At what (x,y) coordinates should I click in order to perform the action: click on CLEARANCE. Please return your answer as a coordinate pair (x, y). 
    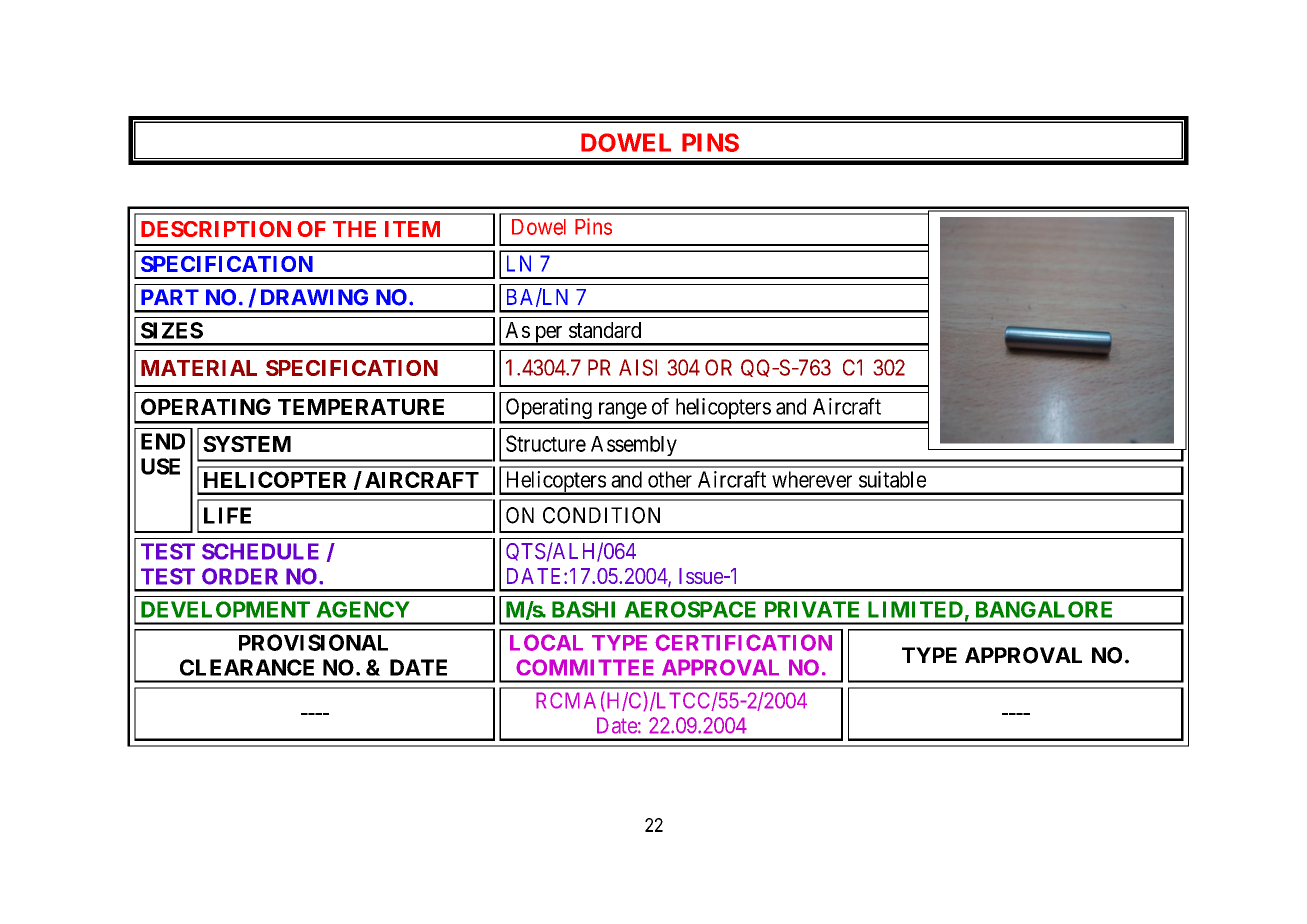
    Looking at the image, I should click on (247, 667).
